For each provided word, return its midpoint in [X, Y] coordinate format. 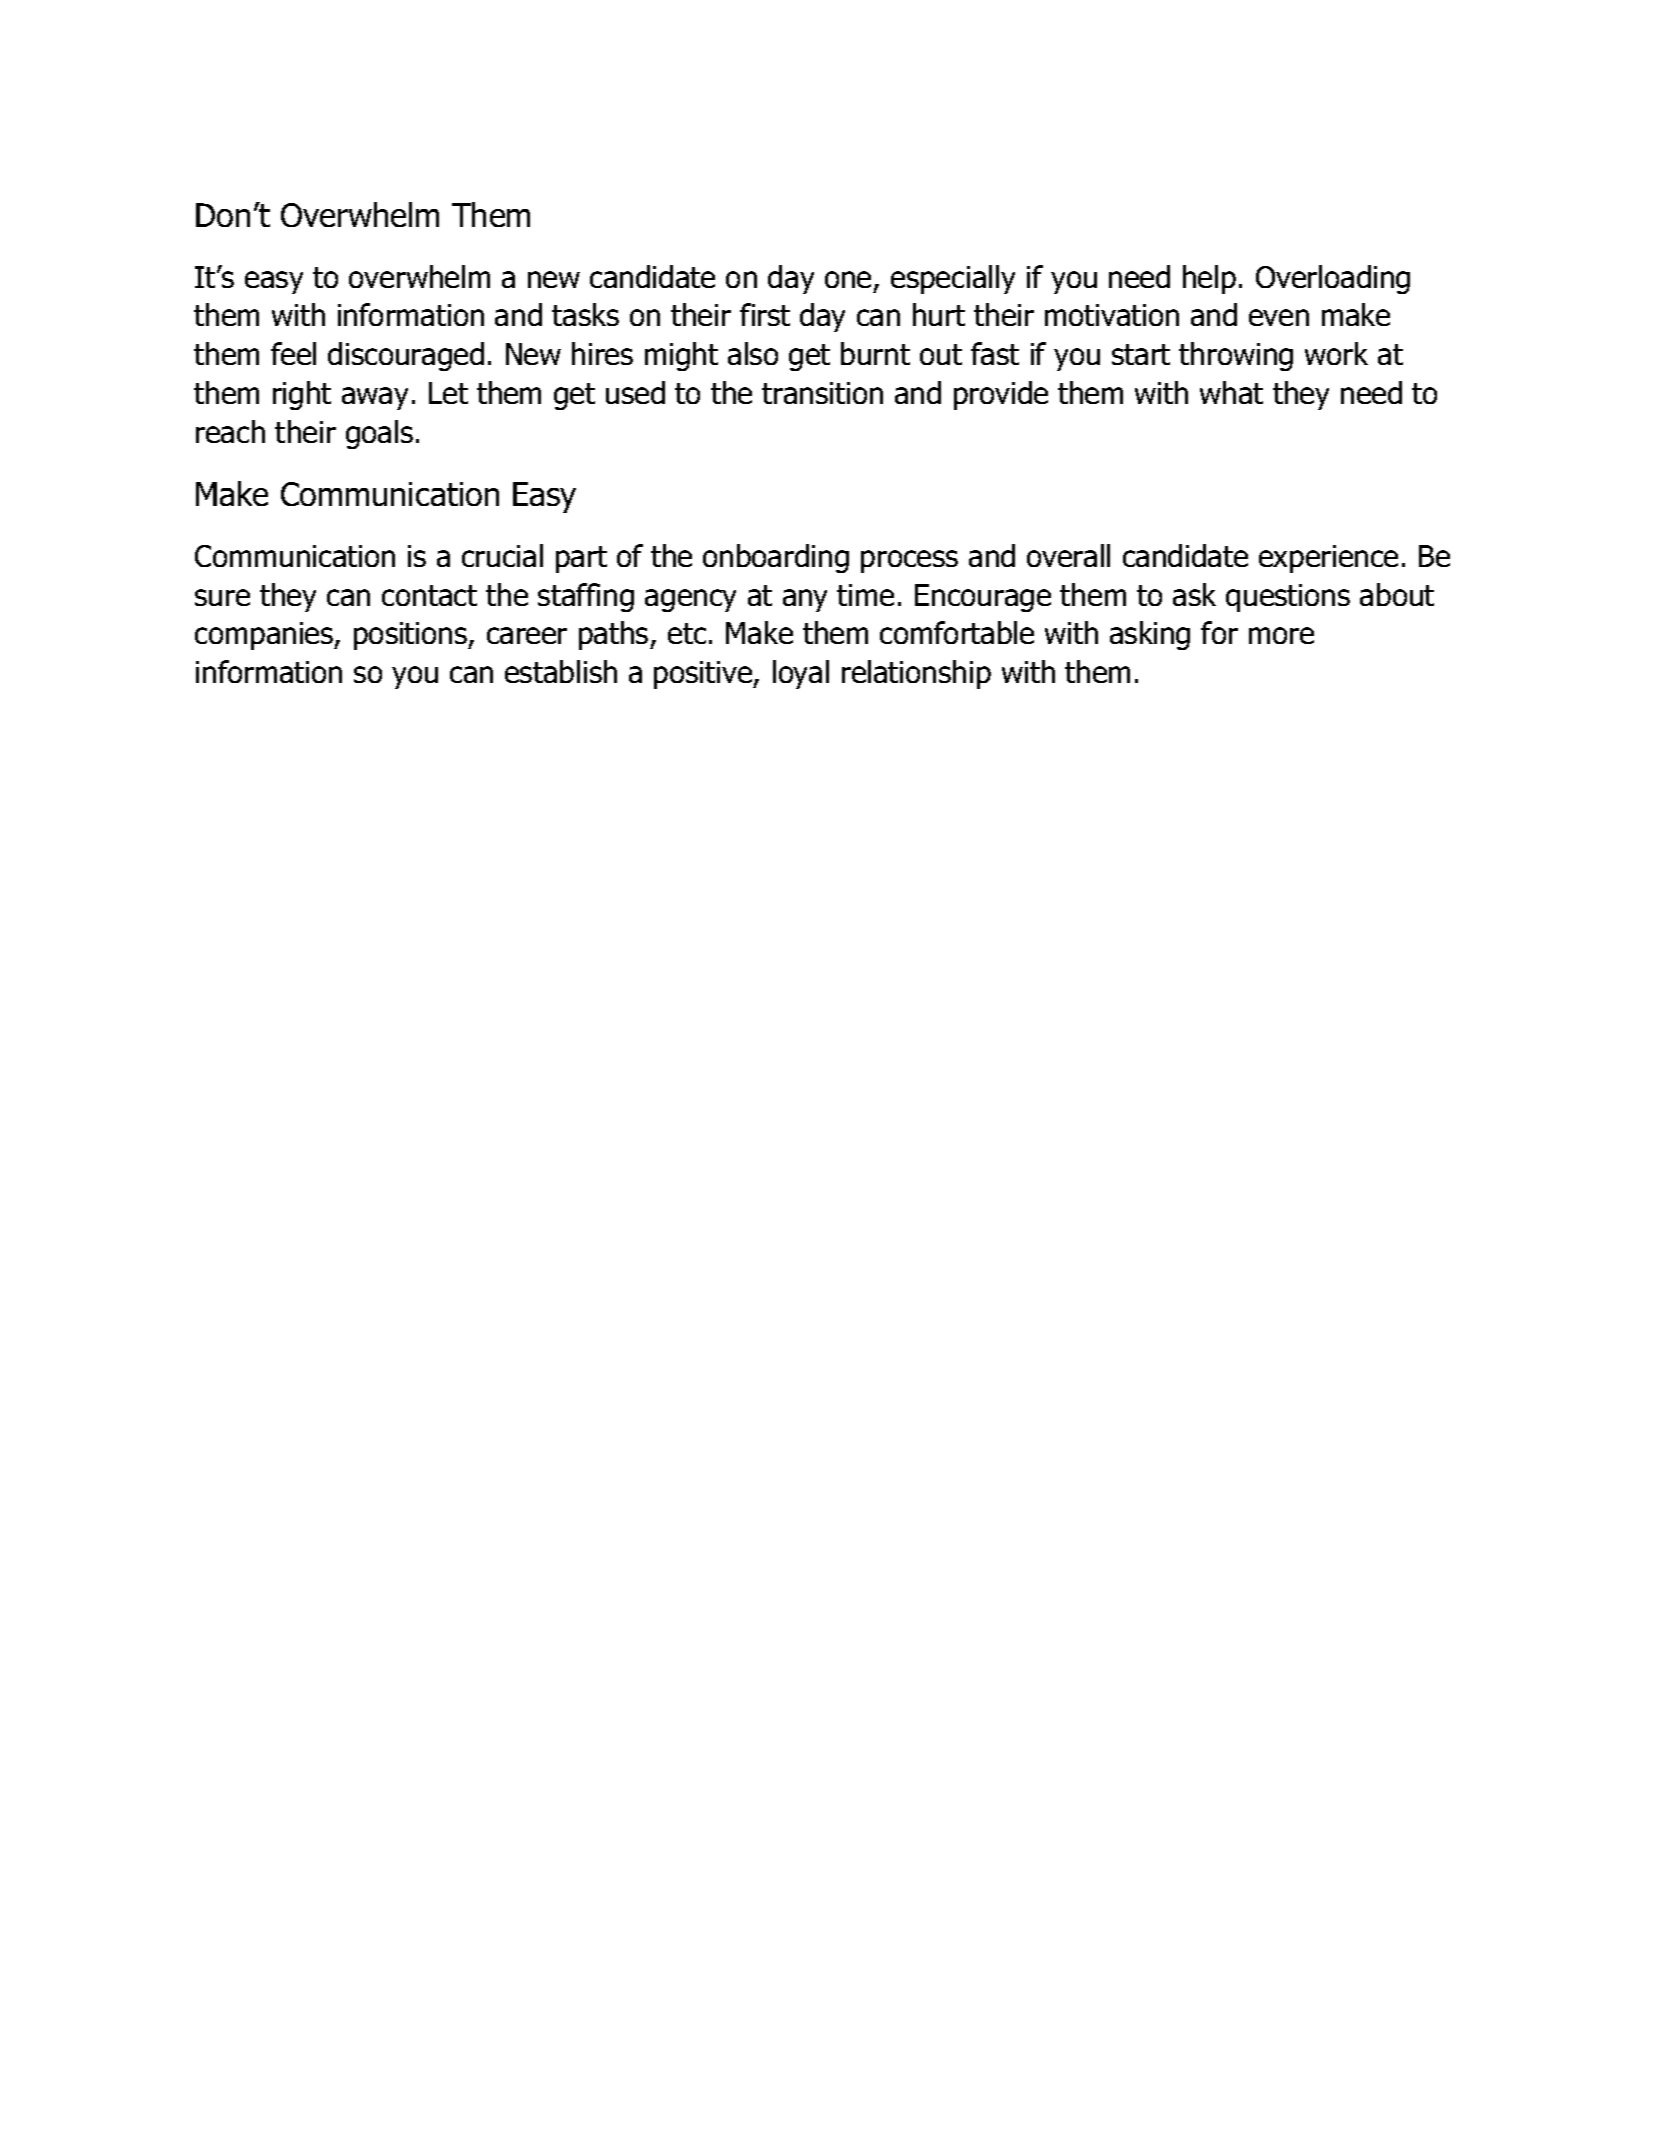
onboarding [776, 558]
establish [561, 671]
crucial [502, 555]
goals [379, 434]
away [375, 398]
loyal [801, 674]
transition [822, 393]
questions [1288, 598]
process [909, 561]
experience [1328, 559]
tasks [585, 314]
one [848, 279]
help [1209, 279]
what [1231, 392]
